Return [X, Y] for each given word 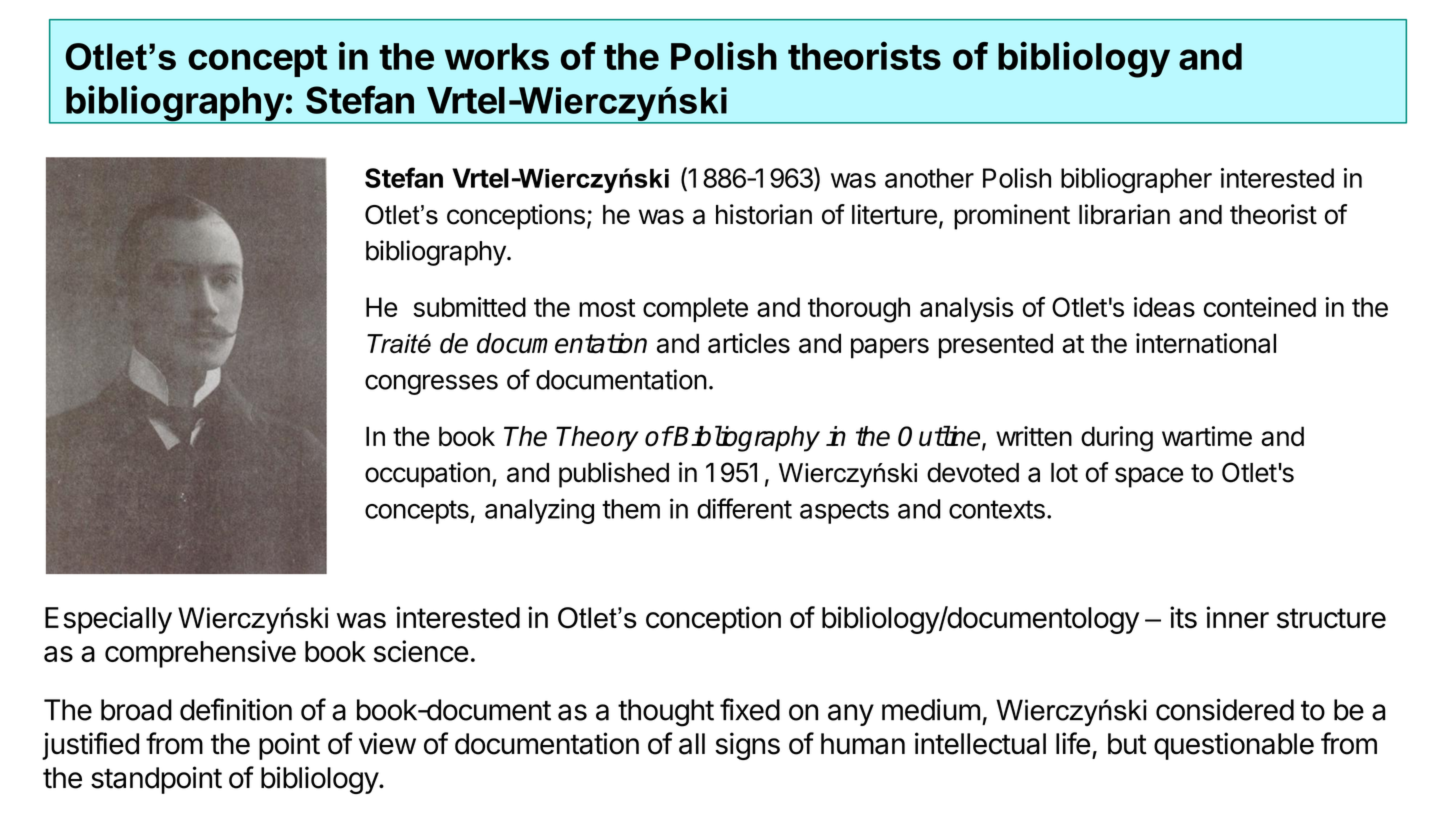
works [497, 56]
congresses [431, 384]
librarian [1124, 214]
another [929, 178]
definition [236, 709]
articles [749, 343]
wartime [1207, 436]
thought [666, 713]
